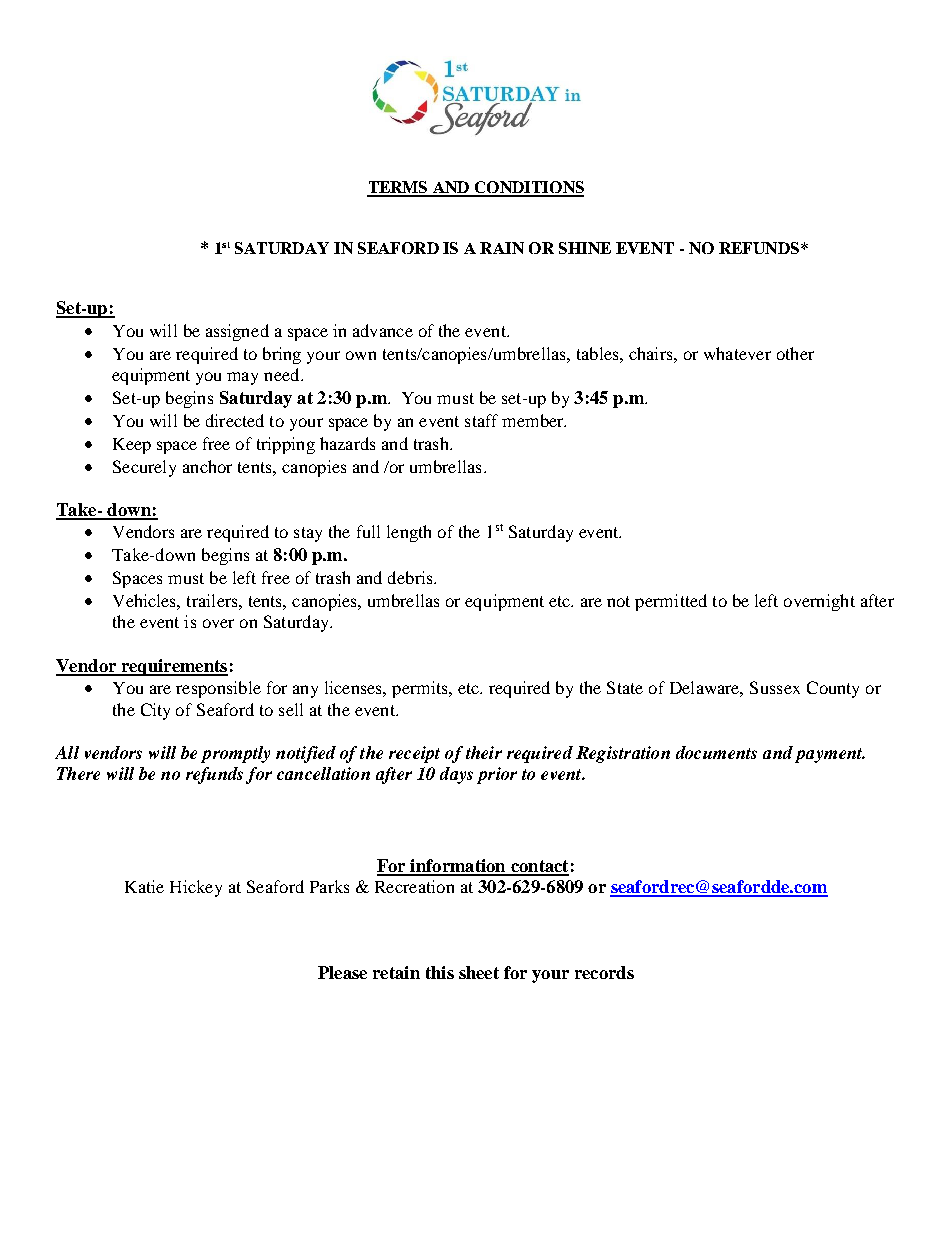 The image size is (952, 1233). What do you see at coordinates (144, 886) in the screenshot?
I see `Katie` at bounding box center [144, 886].
